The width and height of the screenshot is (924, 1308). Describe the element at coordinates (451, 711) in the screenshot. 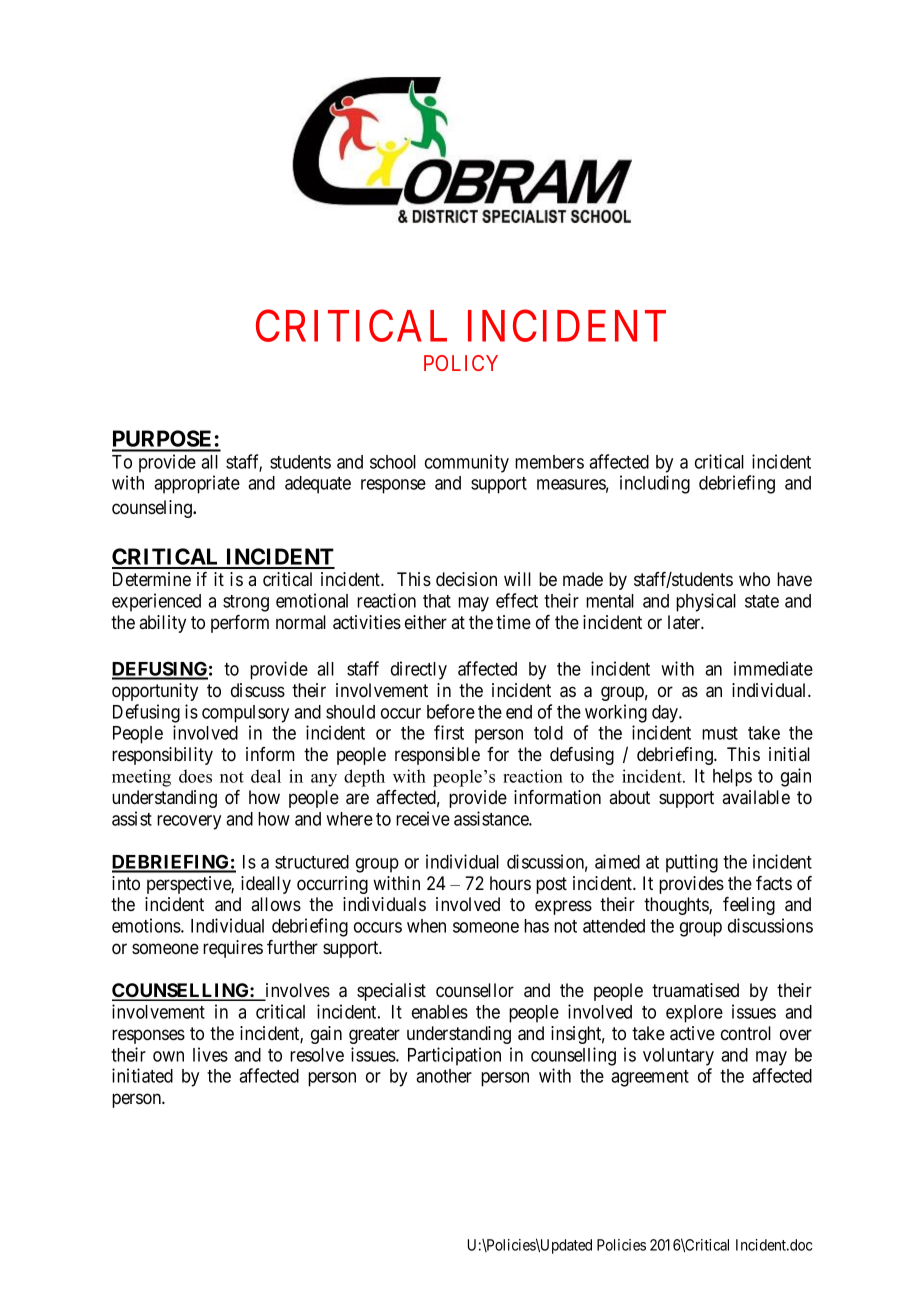

I see `before` at that location.
